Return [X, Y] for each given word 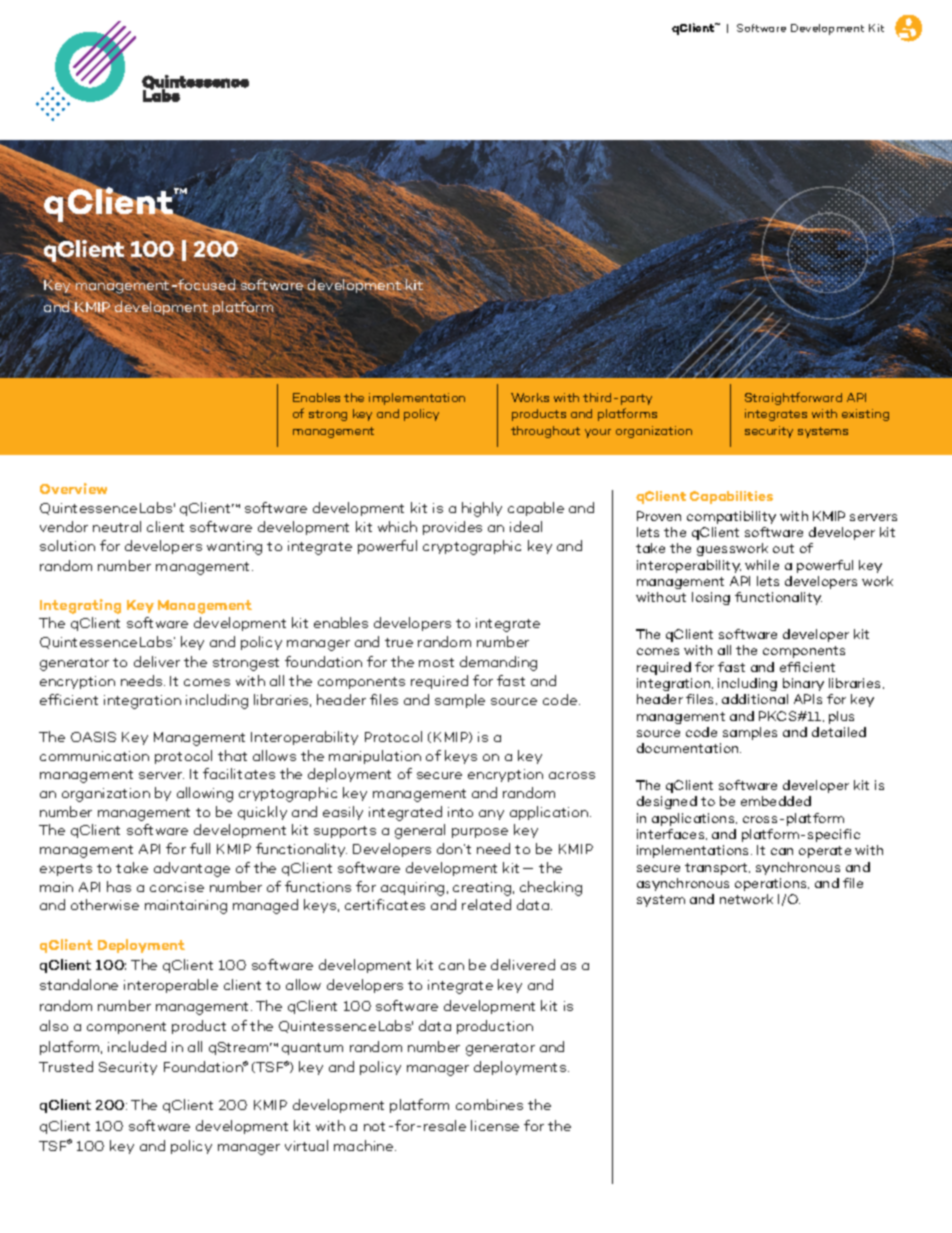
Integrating [80, 606]
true [399, 642]
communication [94, 756]
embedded [776, 801]
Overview [73, 488]
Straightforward [793, 398]
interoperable [171, 986]
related [486, 904]
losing [711, 598]
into [460, 812]
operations [772, 884]
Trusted [66, 1066]
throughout [545, 432]
